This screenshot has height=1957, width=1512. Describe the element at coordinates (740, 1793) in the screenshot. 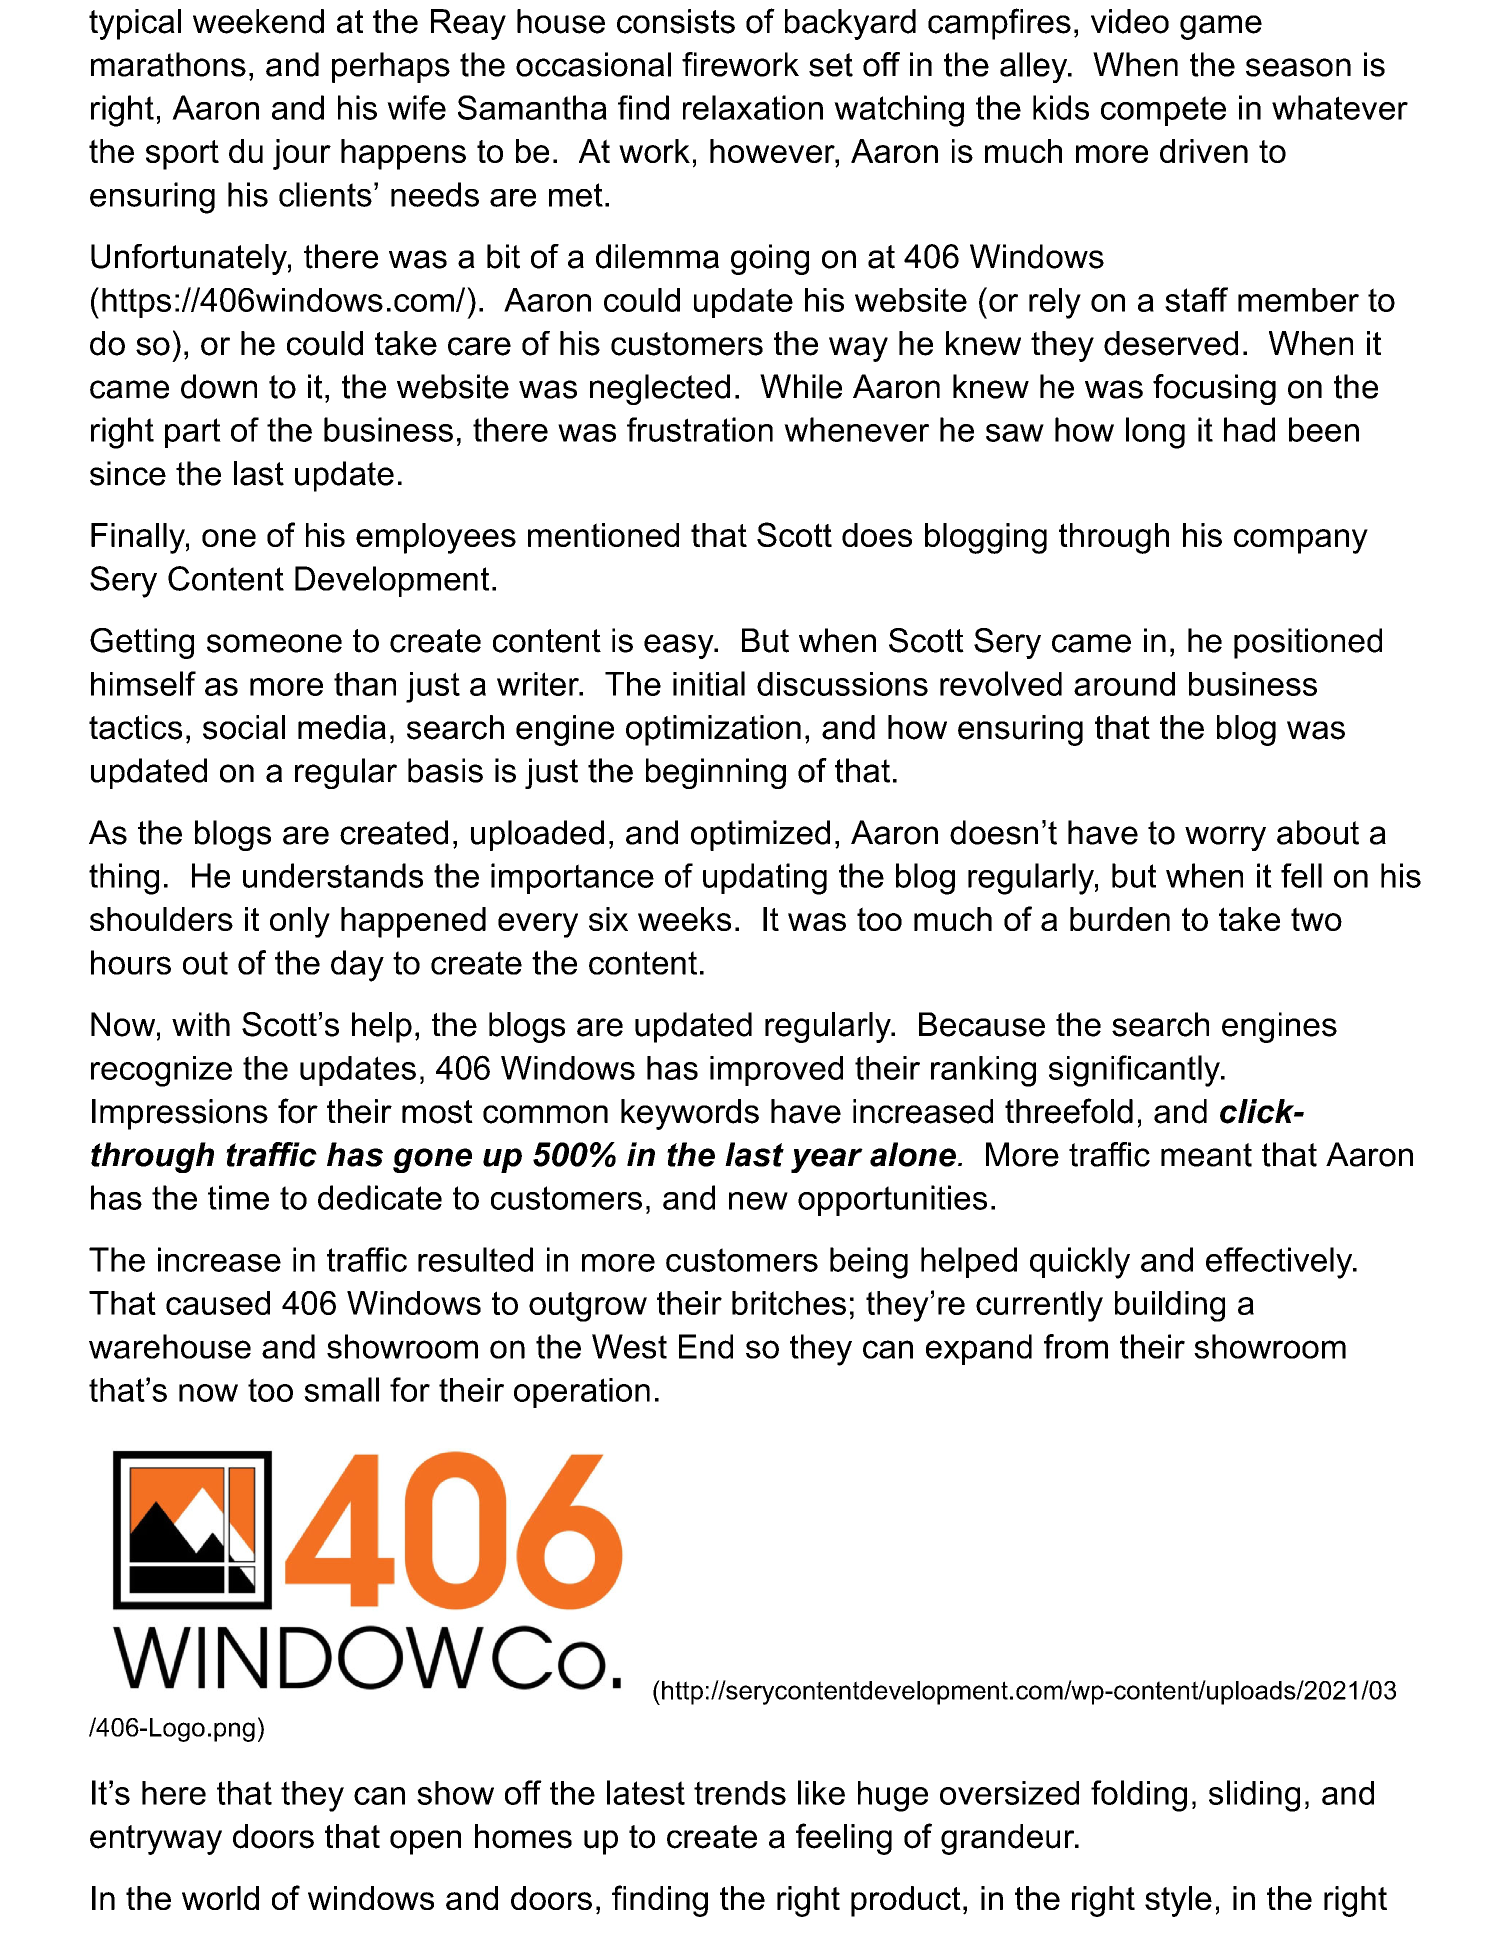

I see `trends` at that location.
